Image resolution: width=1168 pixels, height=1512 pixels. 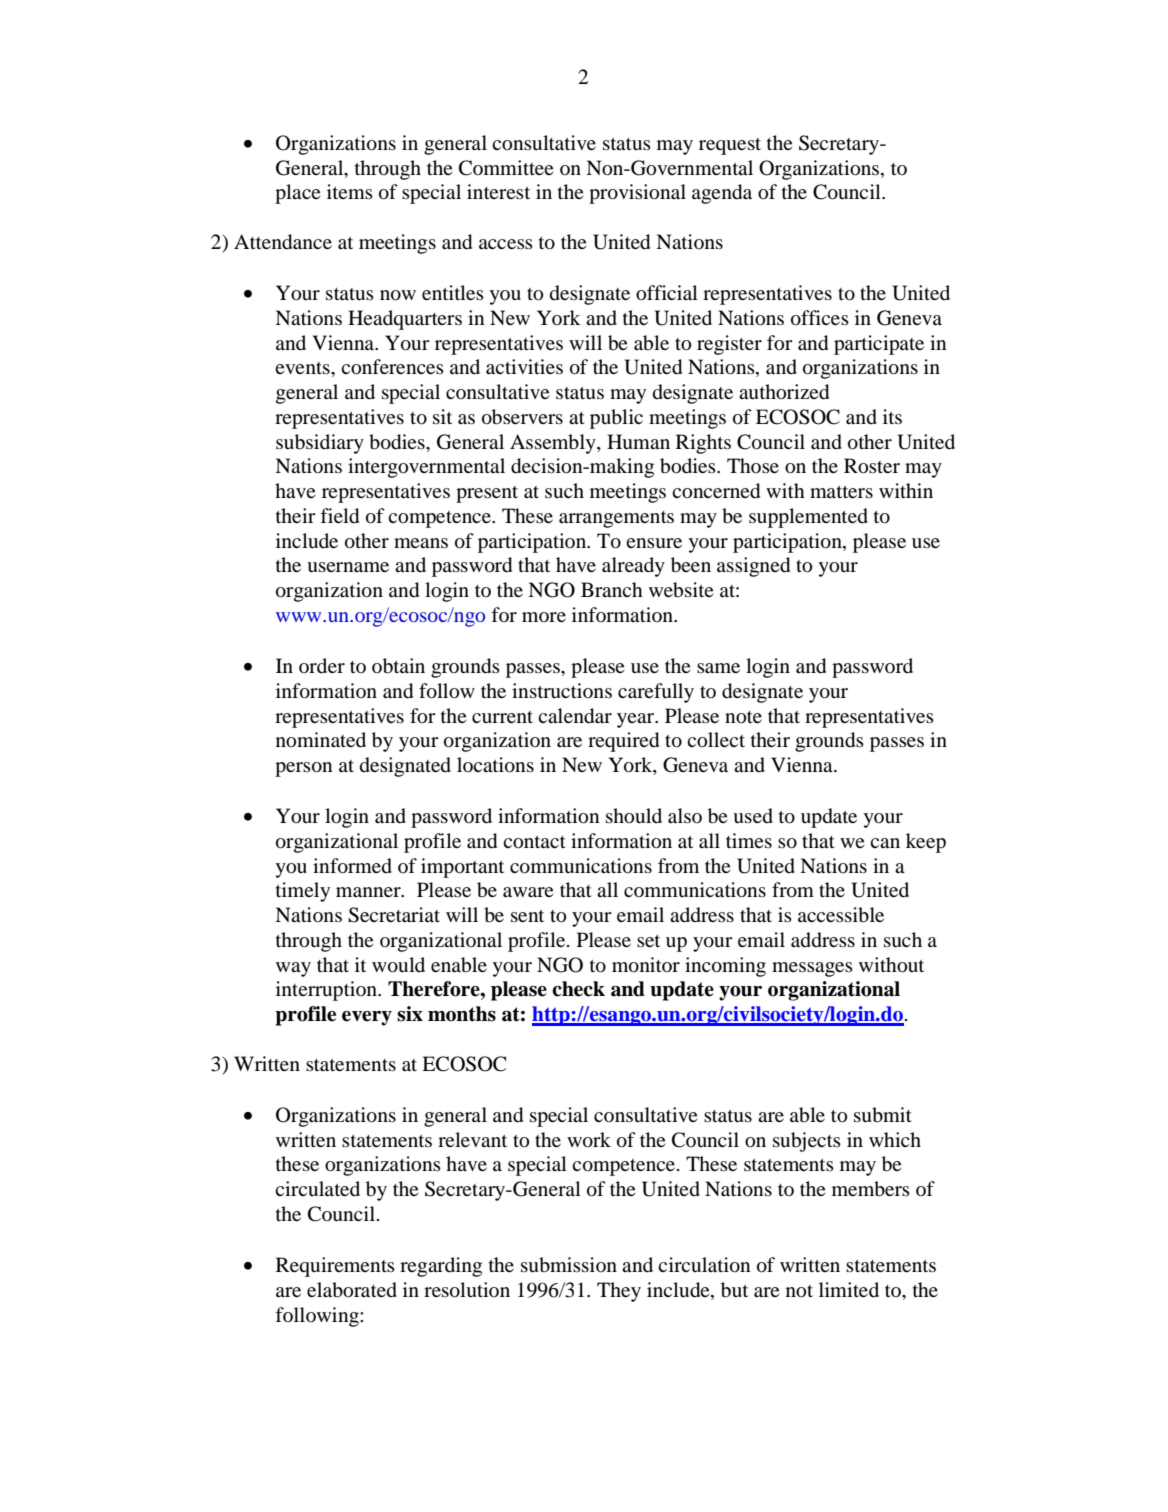 What do you see at coordinates (743, 717) in the screenshot?
I see `note` at bounding box center [743, 717].
